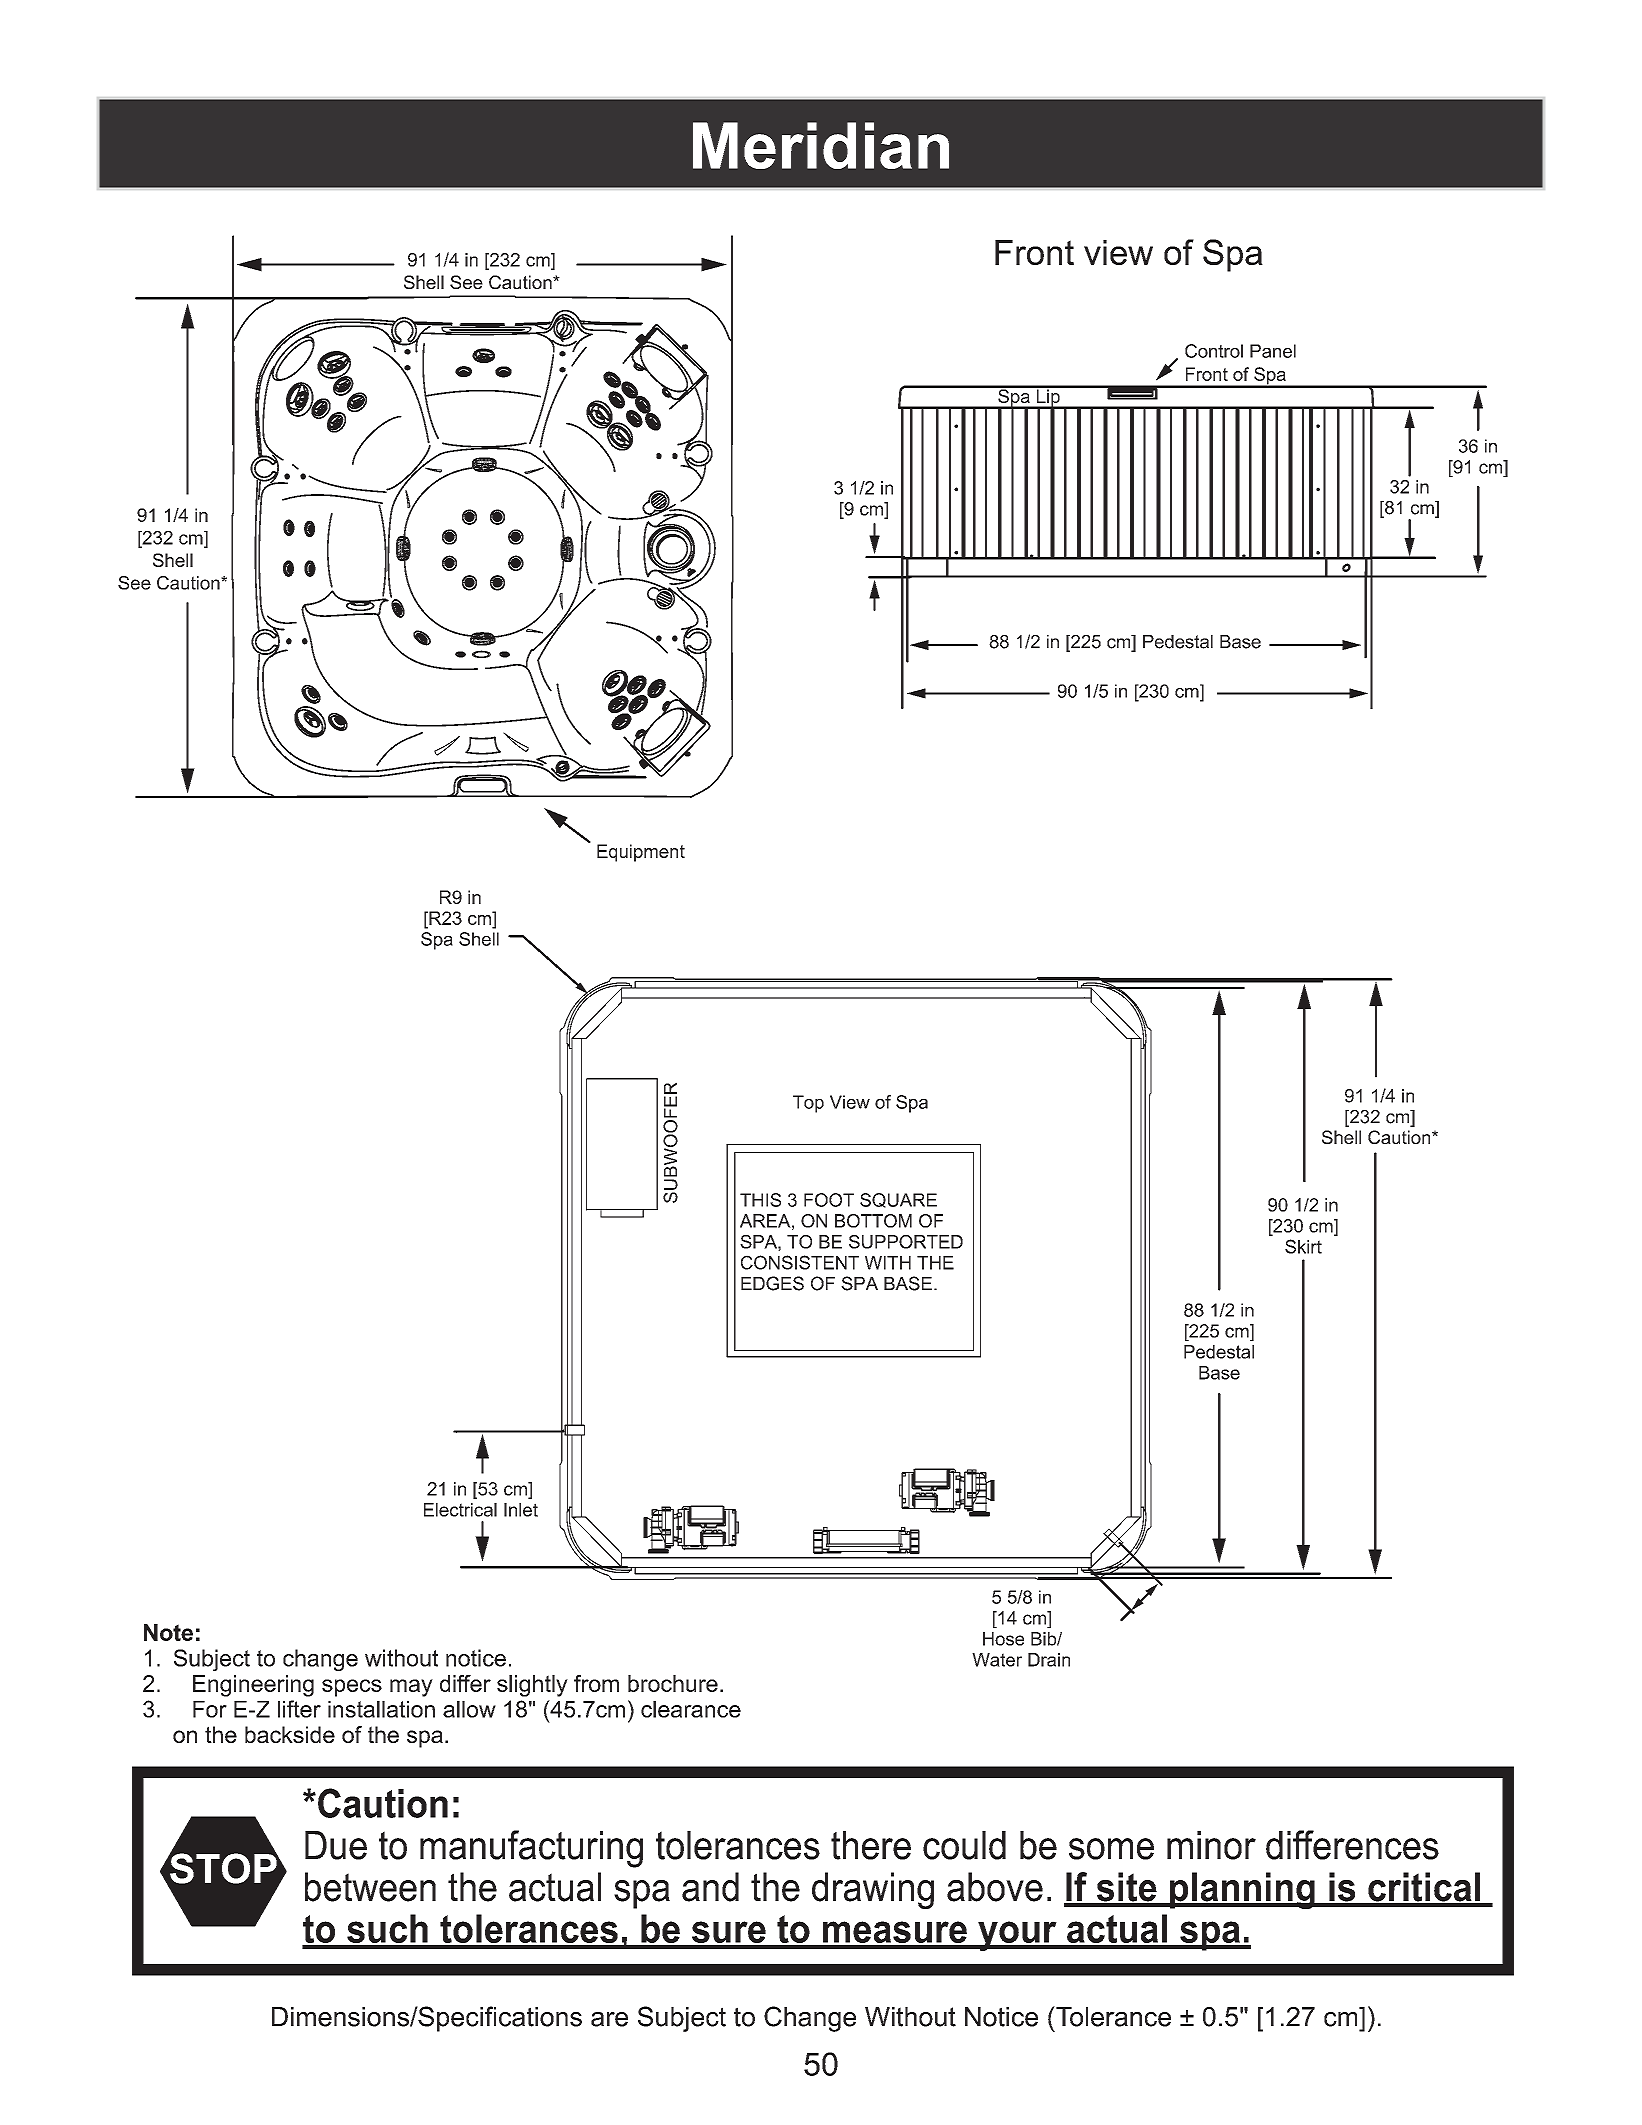 The width and height of the screenshot is (1642, 2125). What do you see at coordinates (1273, 351) in the screenshot?
I see `Panel` at bounding box center [1273, 351].
